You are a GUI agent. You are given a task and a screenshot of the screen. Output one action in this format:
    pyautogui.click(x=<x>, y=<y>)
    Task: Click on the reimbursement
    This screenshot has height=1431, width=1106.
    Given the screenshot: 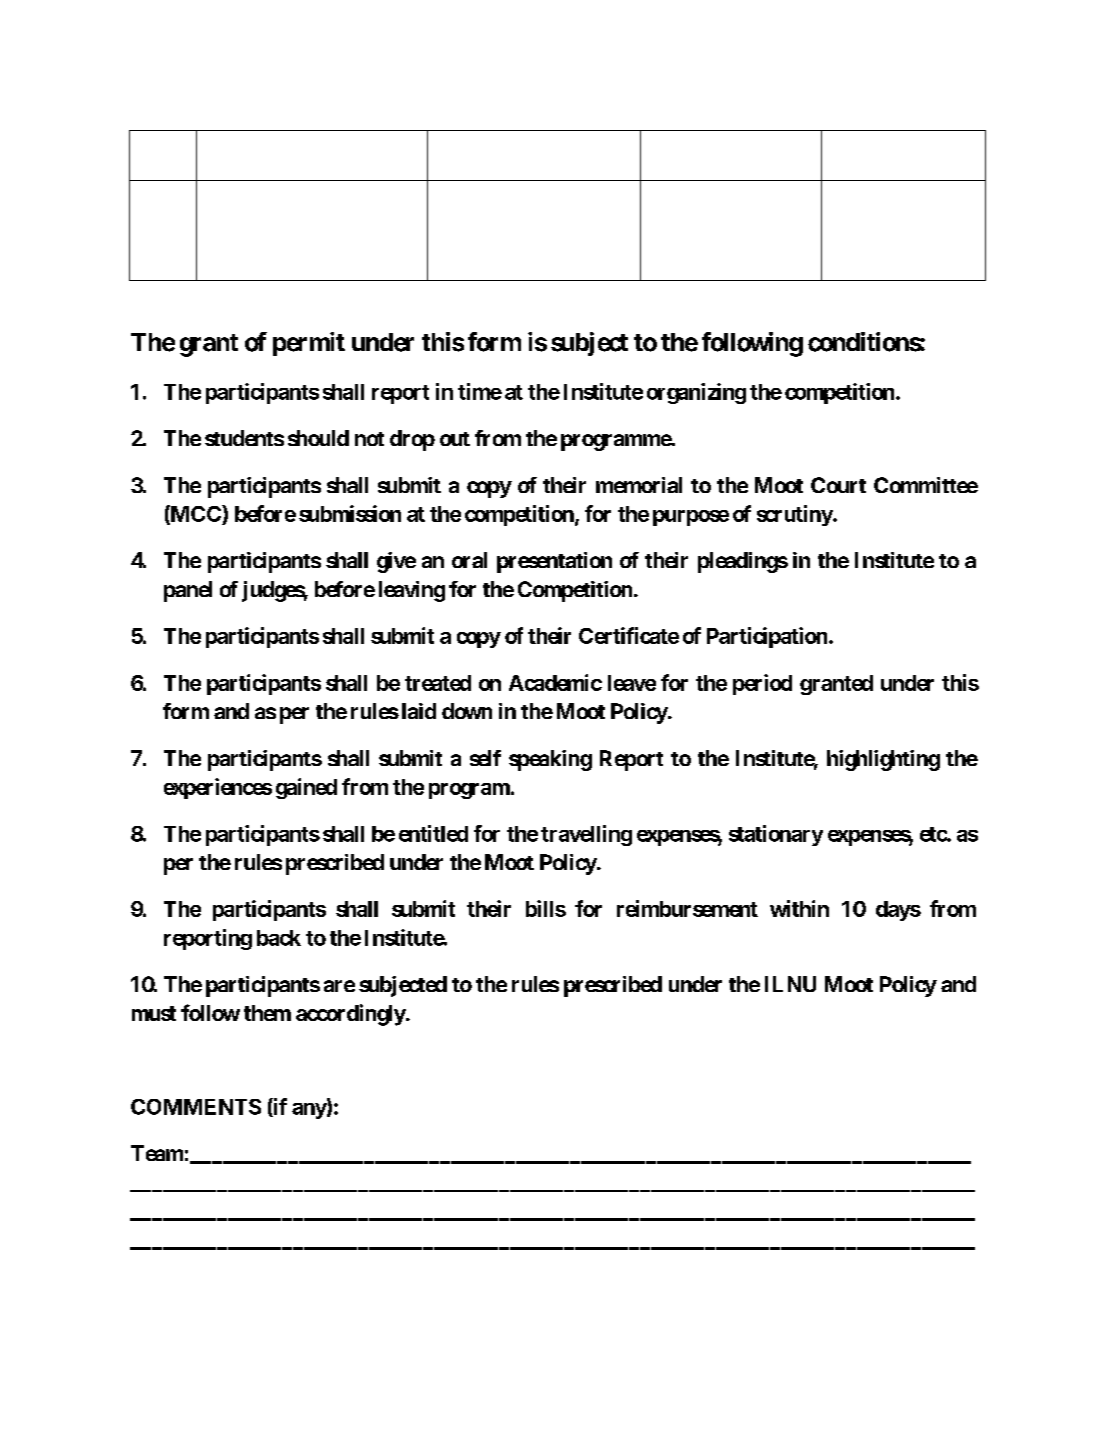 What is the action you would take?
    pyautogui.click(x=687, y=908)
